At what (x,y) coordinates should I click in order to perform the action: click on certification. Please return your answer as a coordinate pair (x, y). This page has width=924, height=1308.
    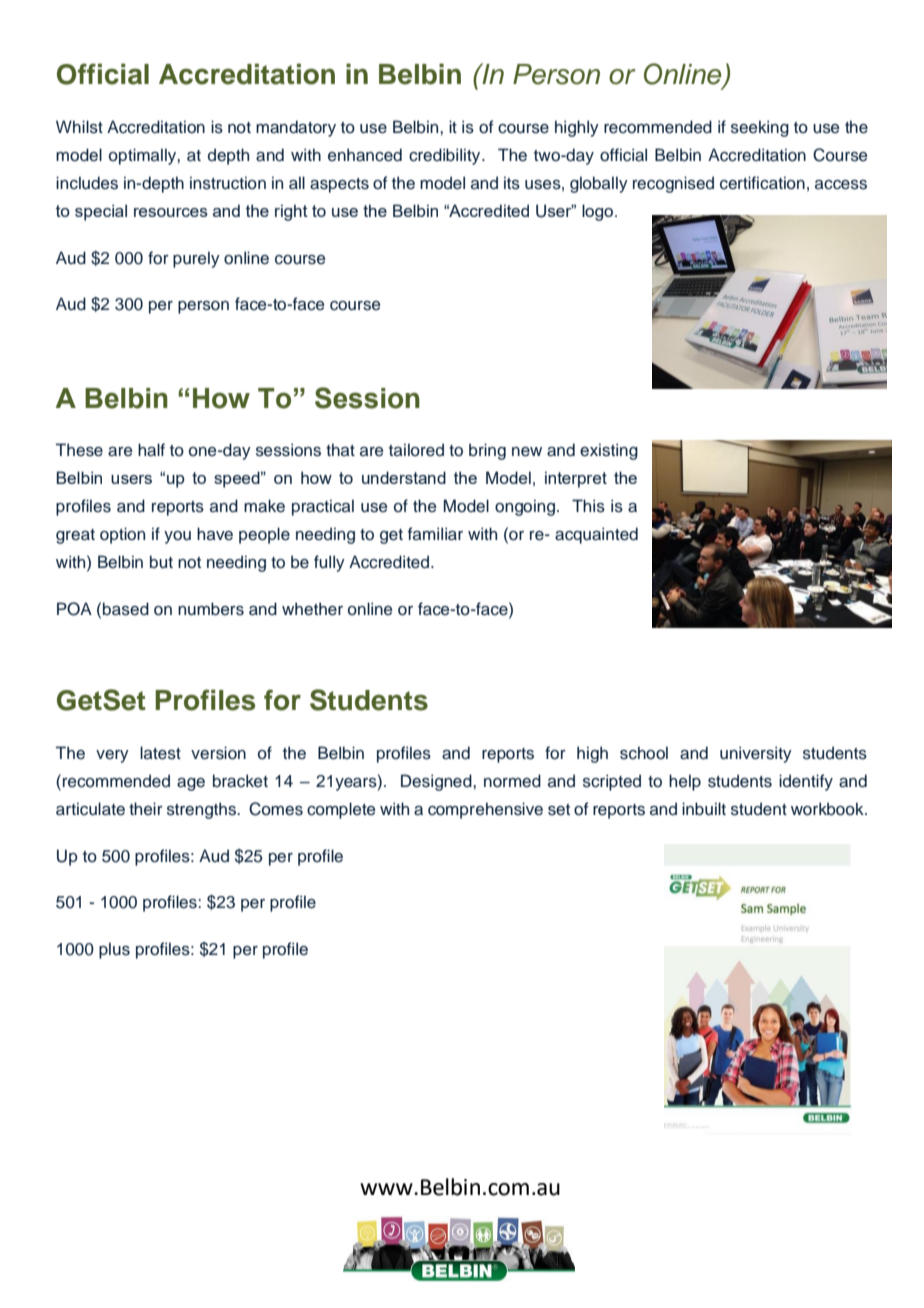
    Looking at the image, I should click on (762, 183).
